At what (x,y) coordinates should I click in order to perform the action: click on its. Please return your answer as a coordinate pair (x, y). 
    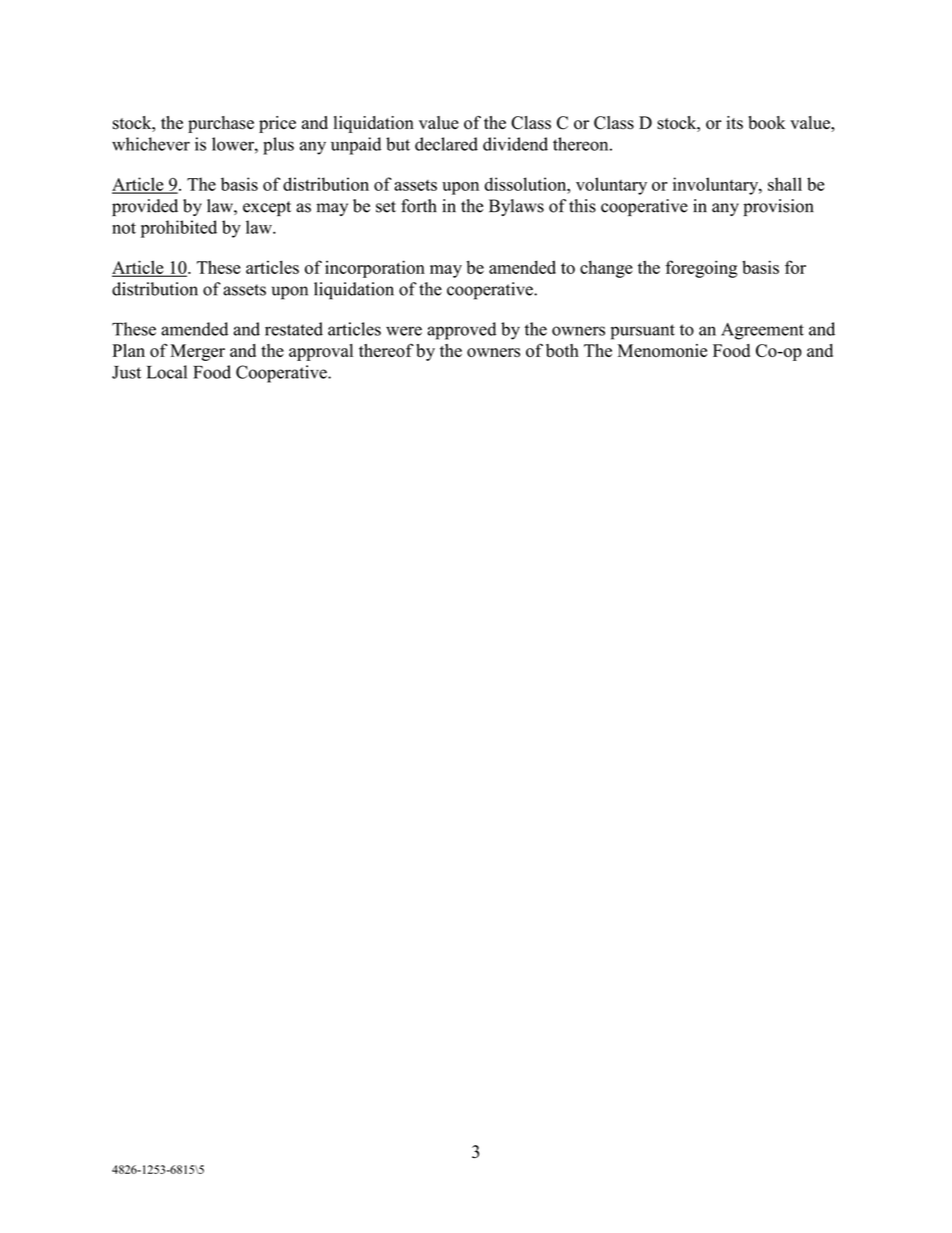
    Looking at the image, I should click on (734, 123).
